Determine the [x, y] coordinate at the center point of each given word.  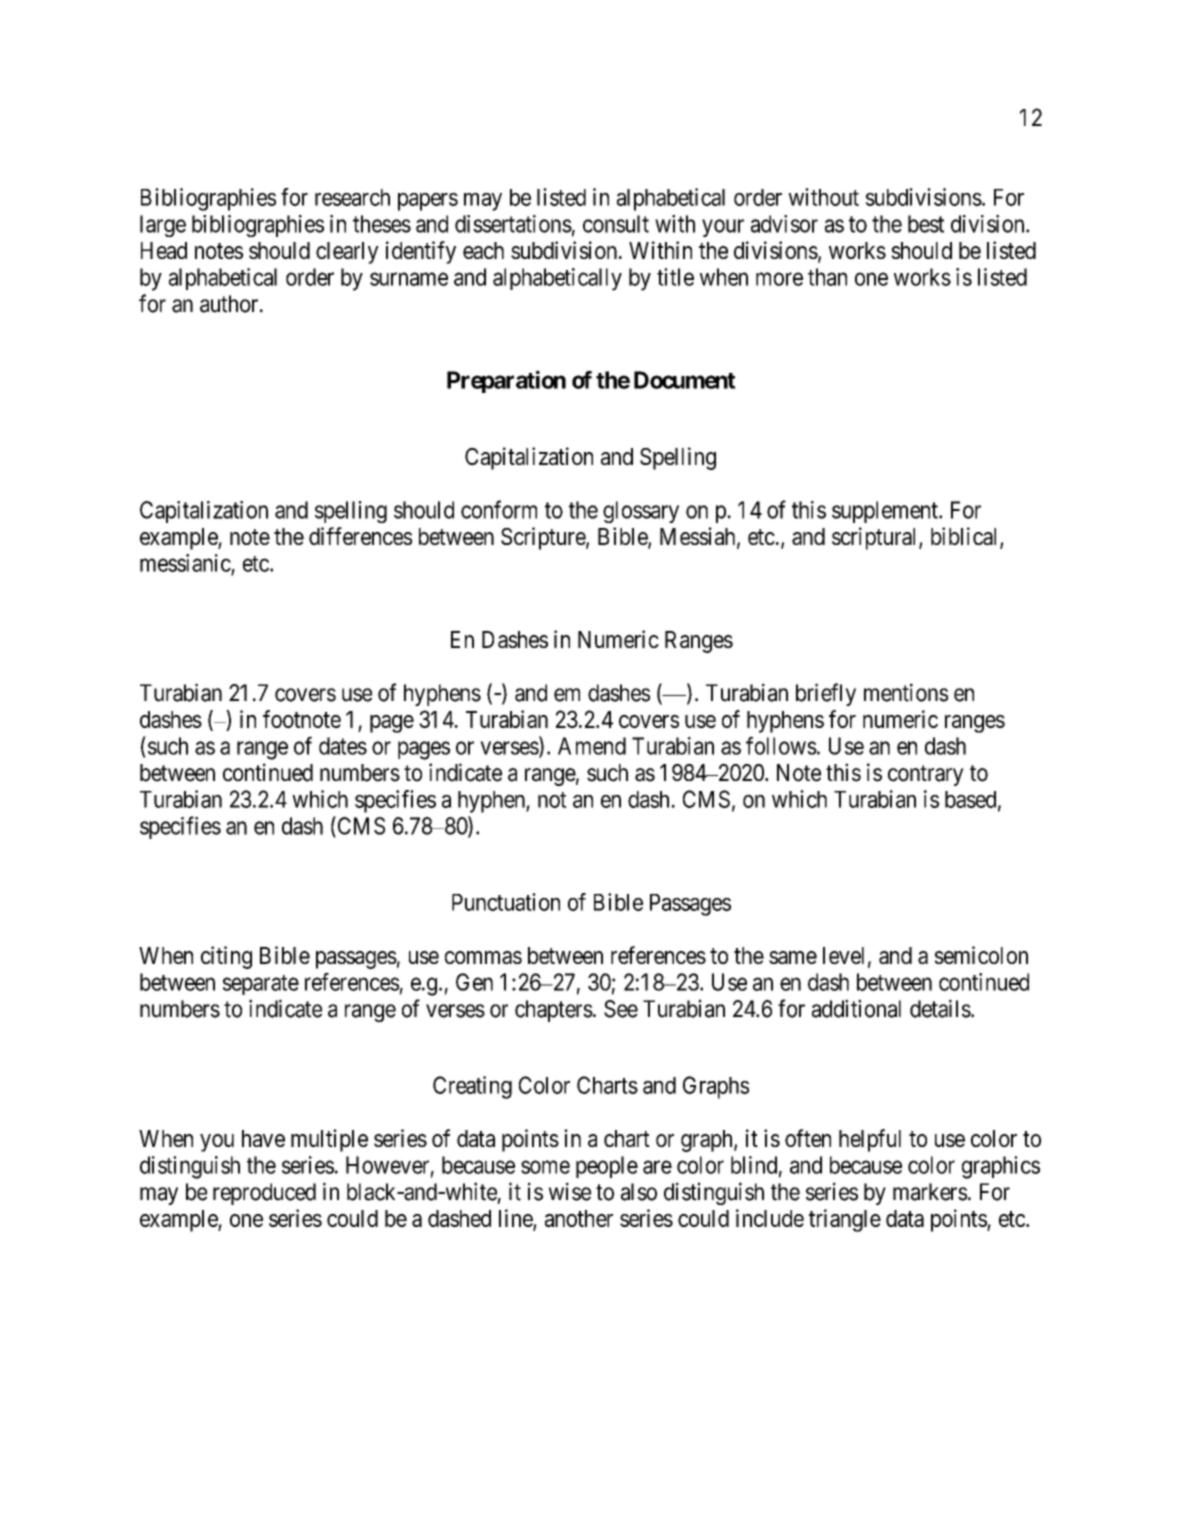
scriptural [876, 538]
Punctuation [506, 902]
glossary [641, 512]
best [926, 224]
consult [616, 224]
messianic [185, 563]
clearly [347, 253]
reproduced [264, 1194]
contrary [926, 775]
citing [226, 957]
